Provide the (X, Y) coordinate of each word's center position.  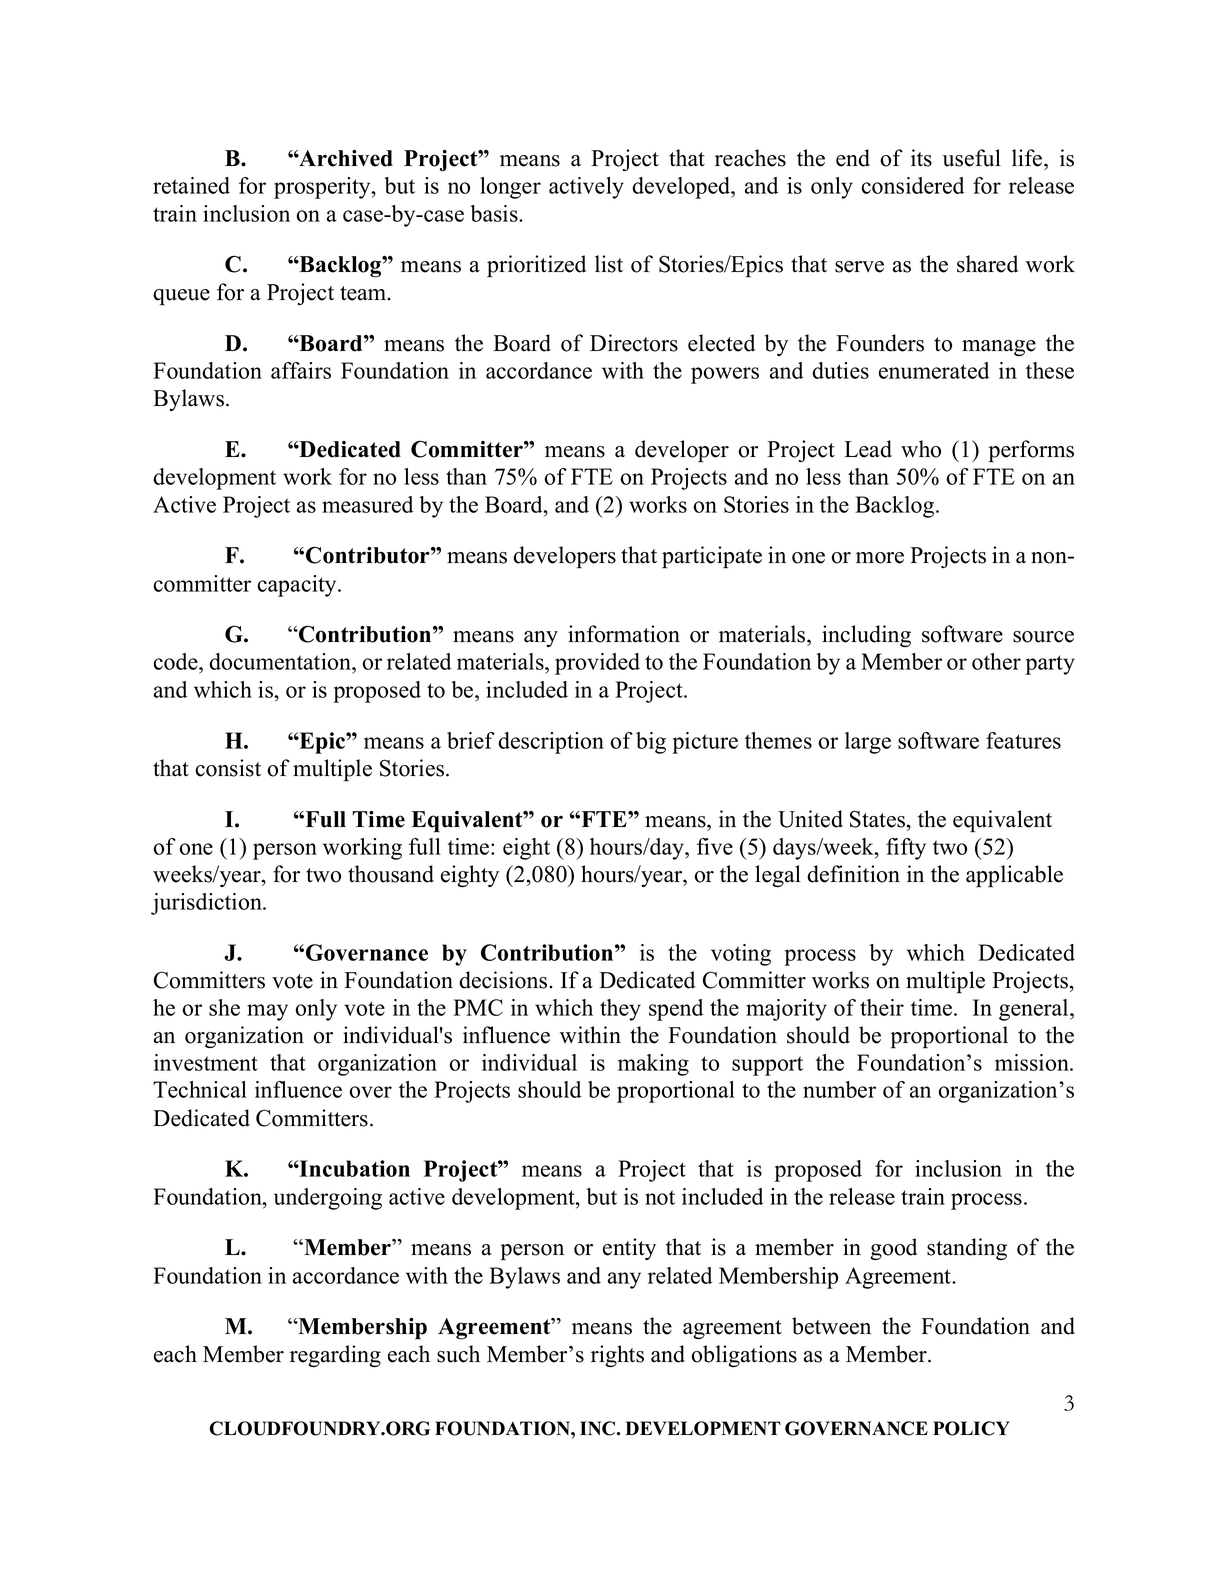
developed (682, 188)
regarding (335, 1356)
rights (617, 1356)
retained (191, 185)
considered (912, 185)
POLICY (971, 1428)
